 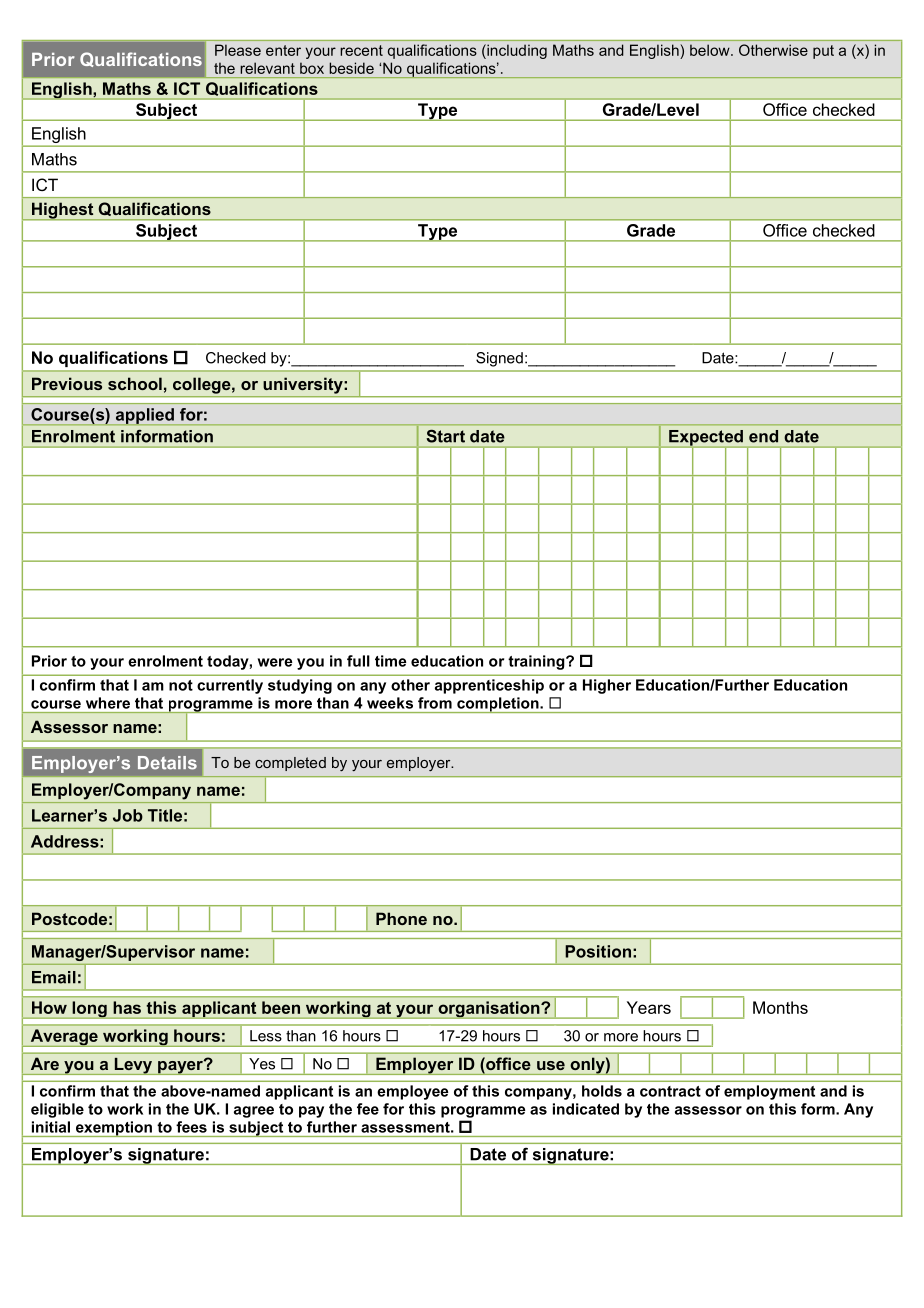 I want to click on Levy, so click(x=133, y=1066).
